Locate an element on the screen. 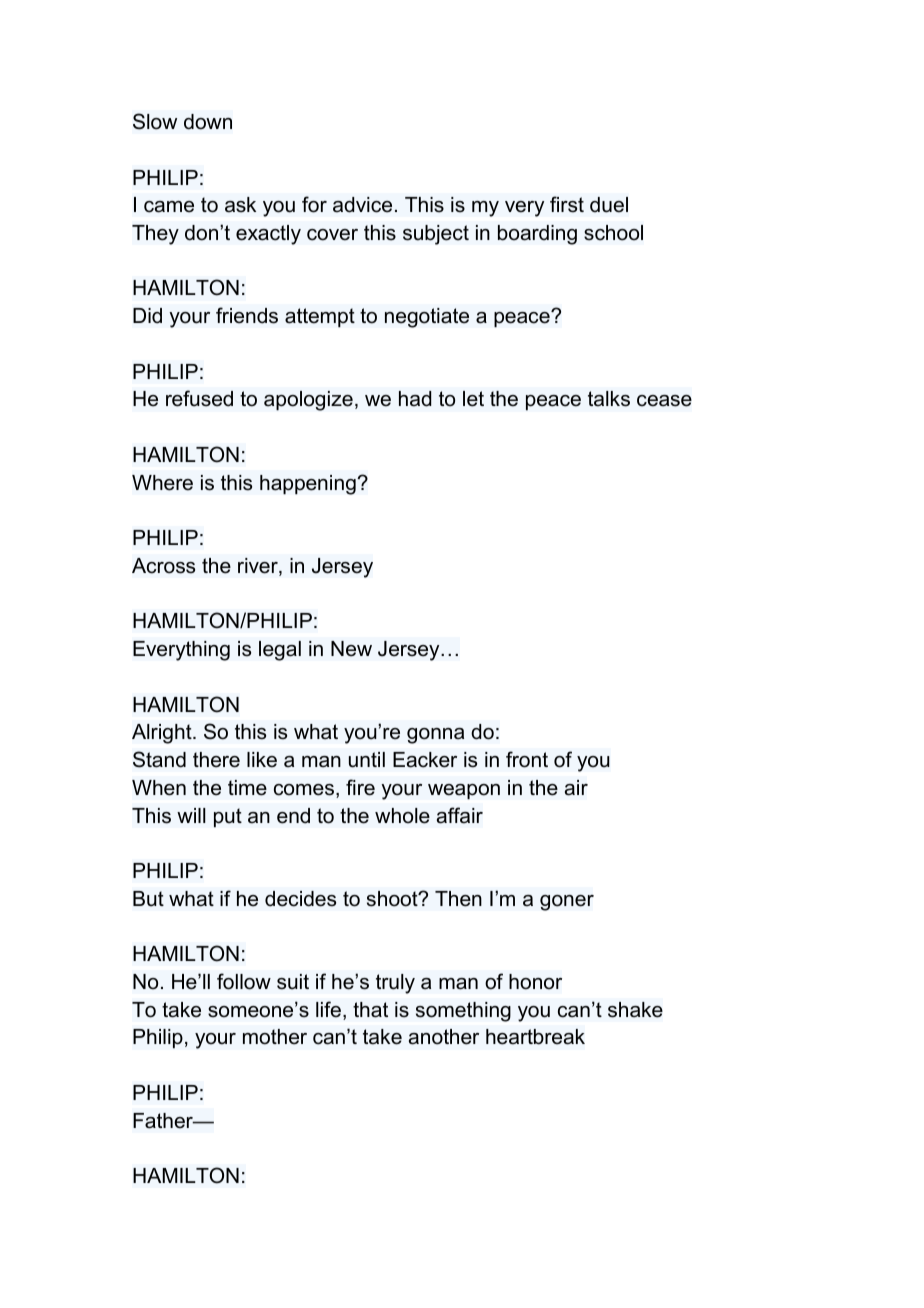 The image size is (924, 1308). advice is located at coordinates (362, 205).
